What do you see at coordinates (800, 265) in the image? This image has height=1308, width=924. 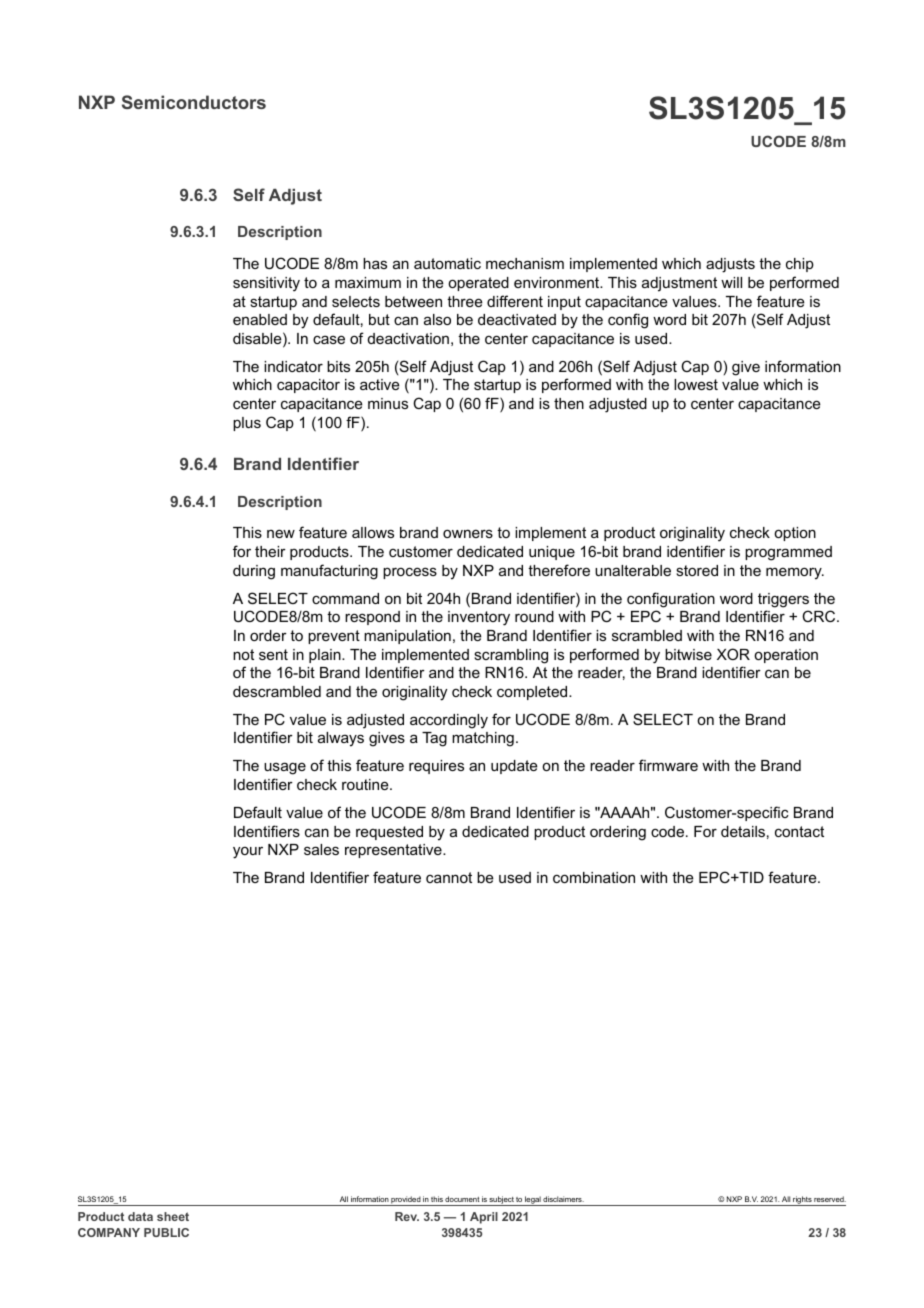 I see `chip` at bounding box center [800, 265].
